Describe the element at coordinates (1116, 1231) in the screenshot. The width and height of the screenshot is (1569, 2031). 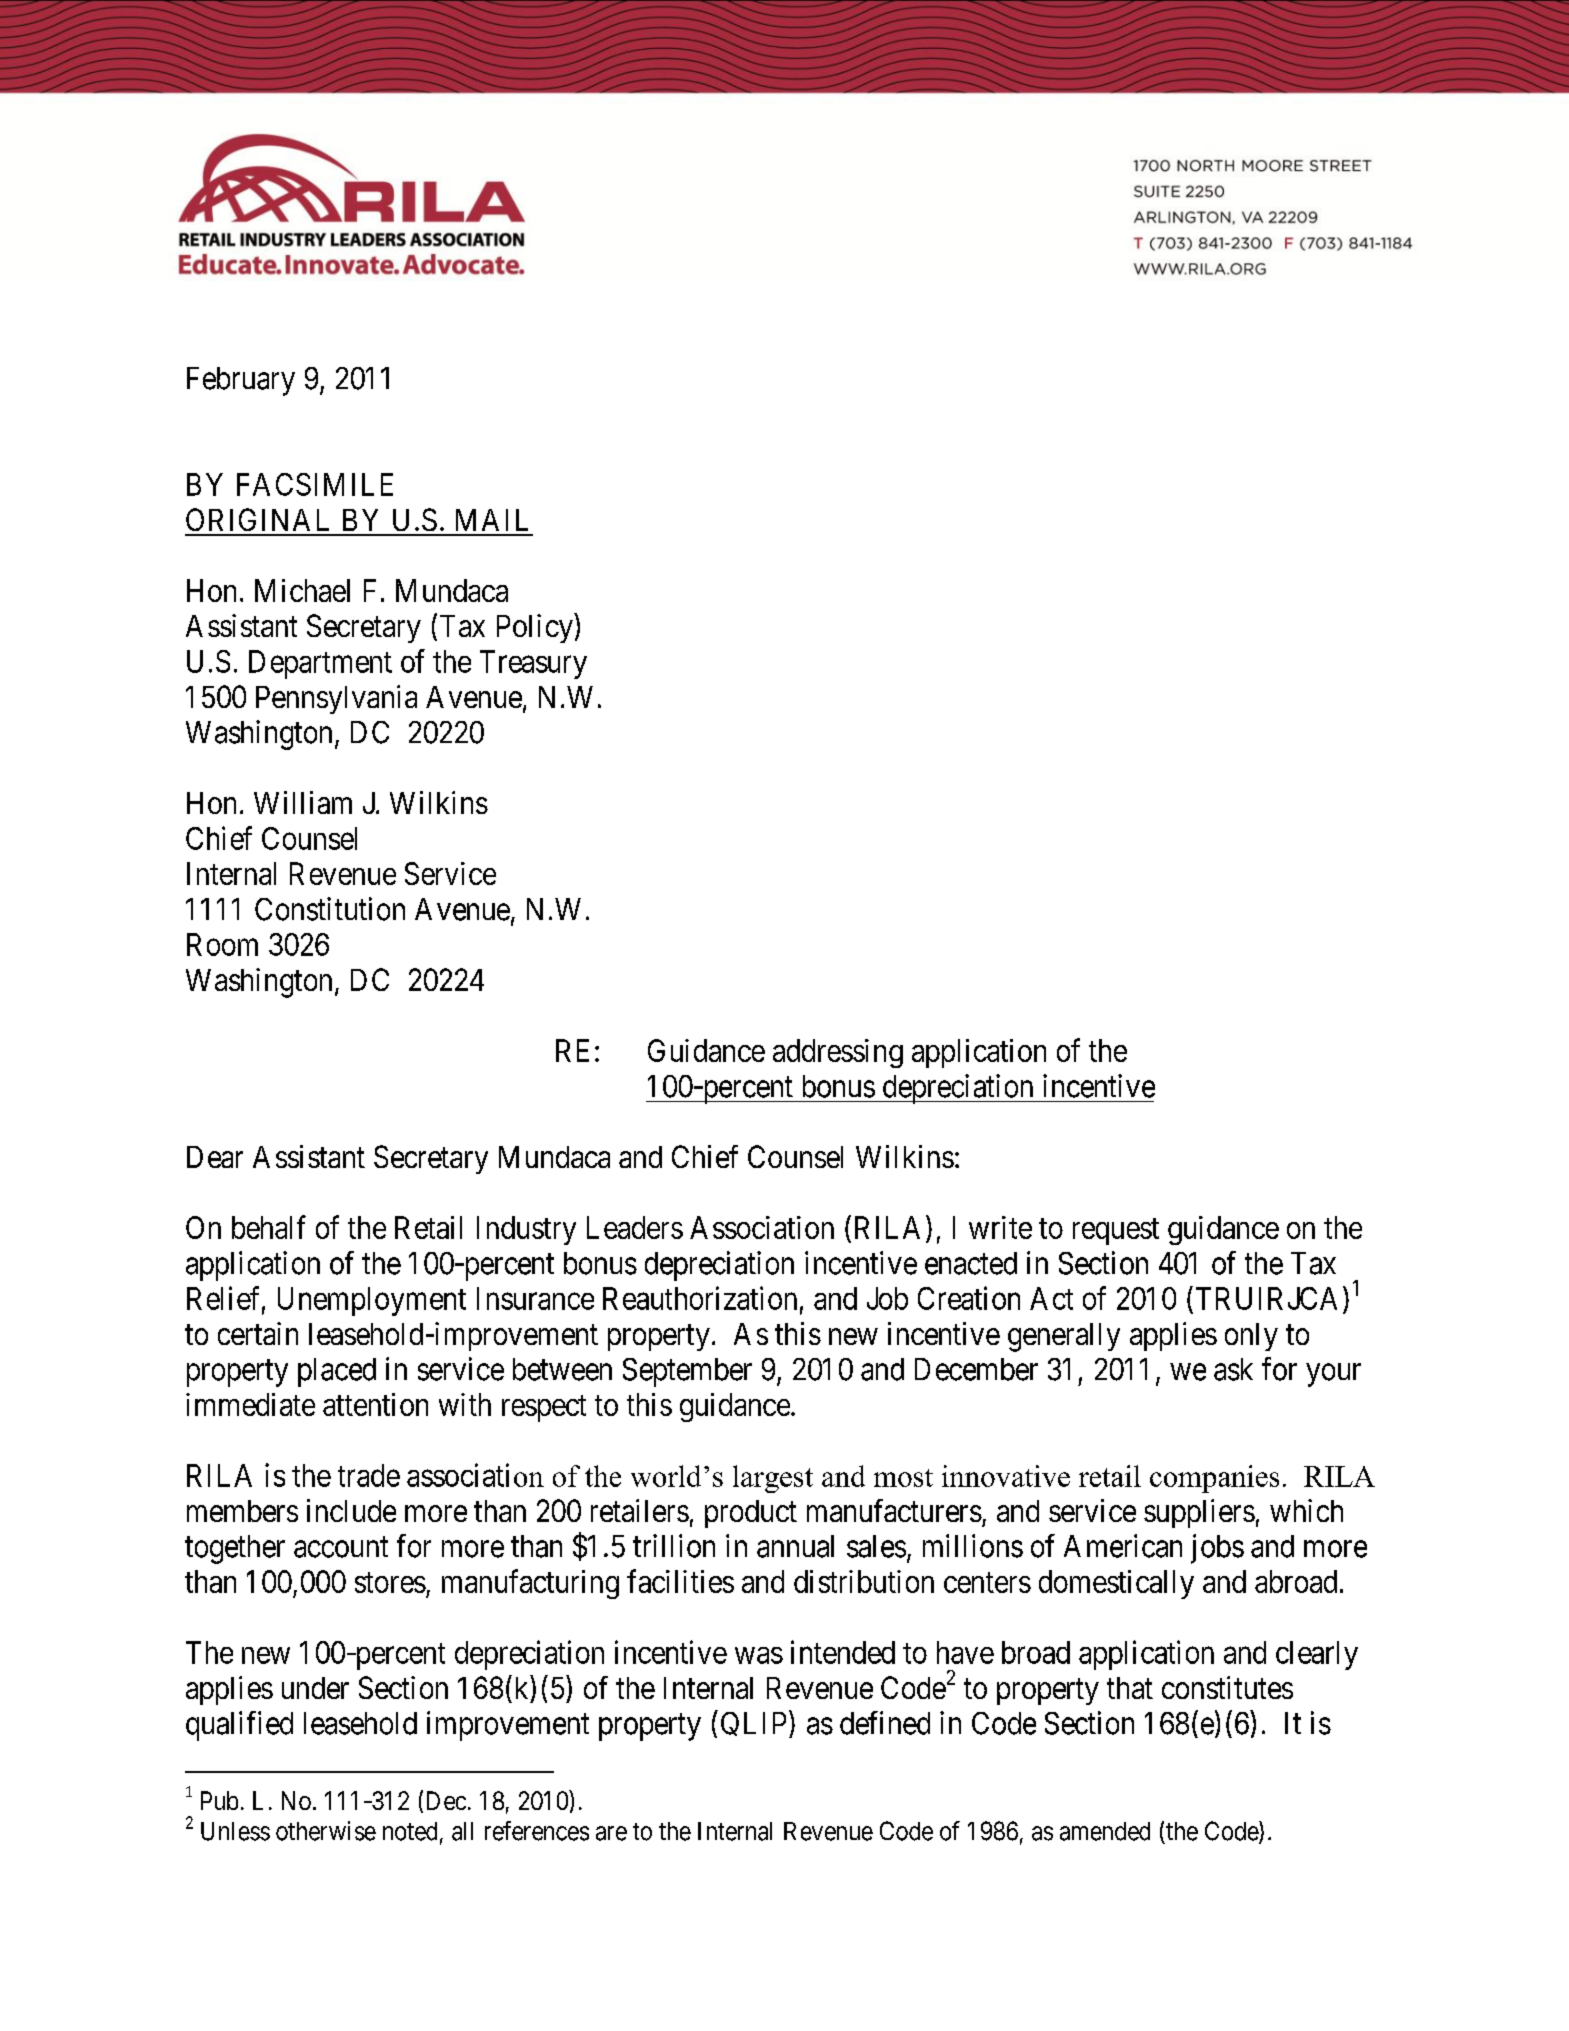
I see `request` at that location.
